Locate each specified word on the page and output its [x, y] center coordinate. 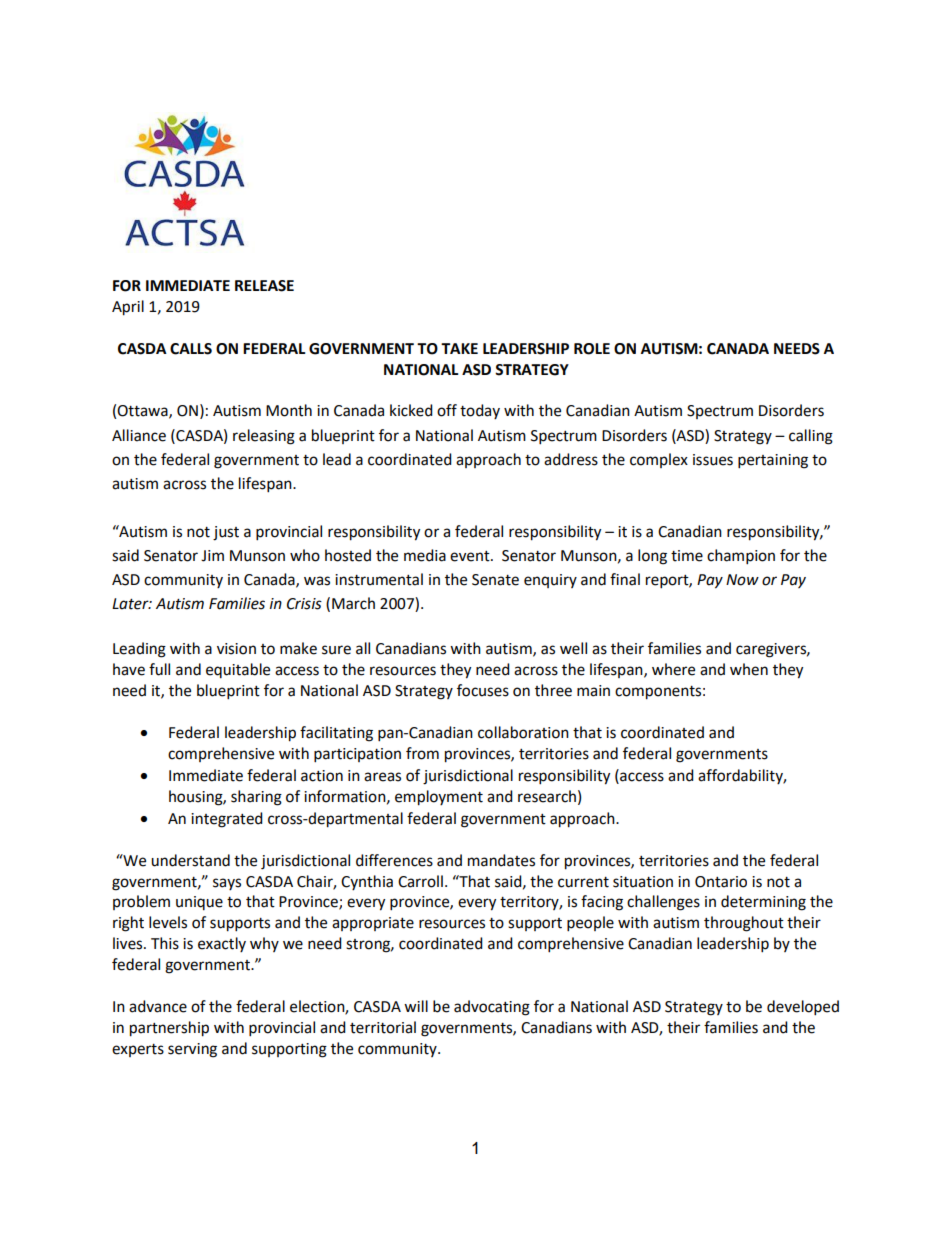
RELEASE [264, 286]
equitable [238, 670]
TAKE [459, 348]
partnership [169, 1029]
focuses [483, 690]
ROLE [592, 349]
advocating [492, 1008]
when [749, 669]
